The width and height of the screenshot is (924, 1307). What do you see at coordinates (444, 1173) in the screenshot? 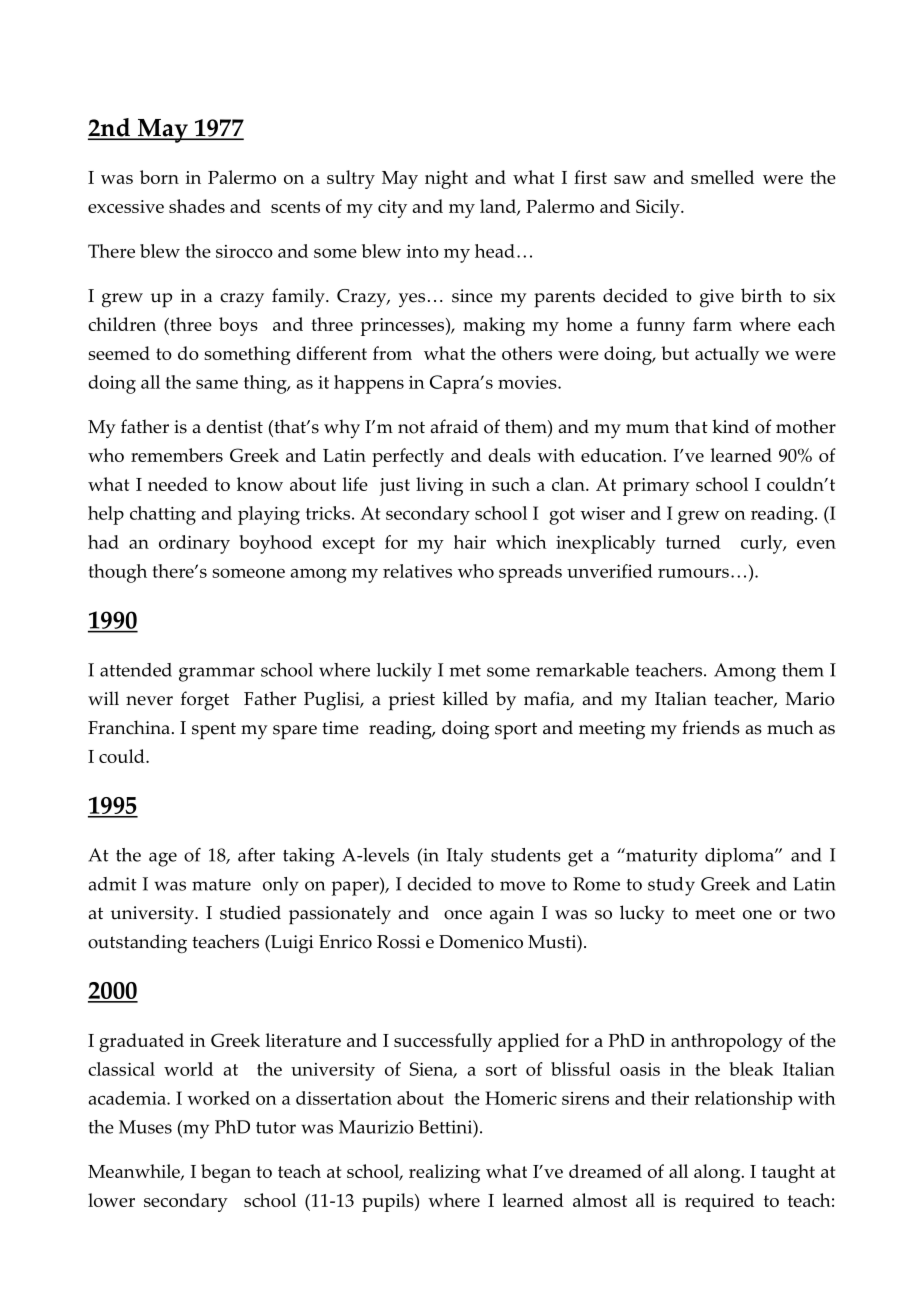
I see `realizing` at bounding box center [444, 1173].
